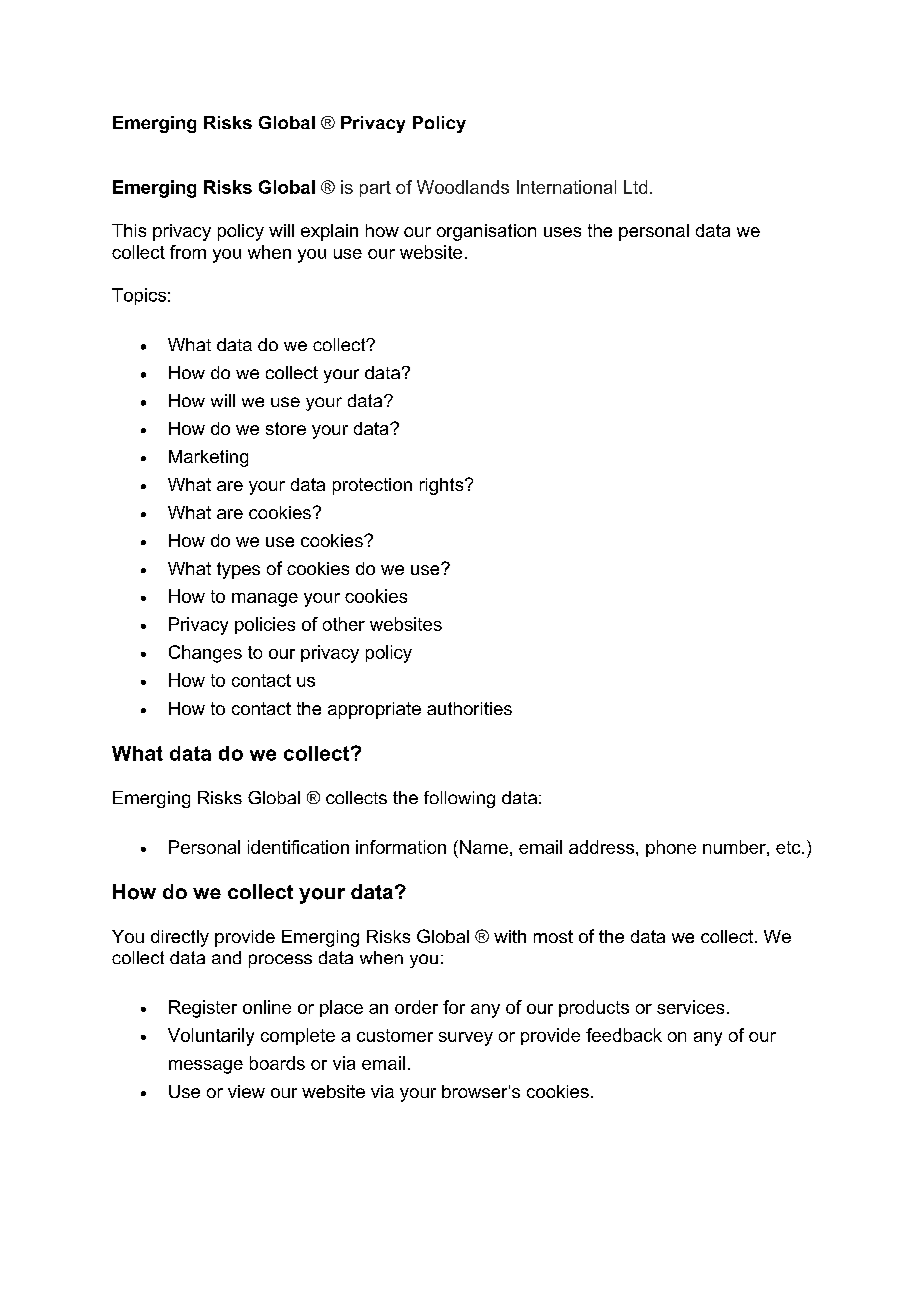 The height and width of the image is (1308, 924). What do you see at coordinates (208, 458) in the image?
I see `Marketing` at bounding box center [208, 458].
